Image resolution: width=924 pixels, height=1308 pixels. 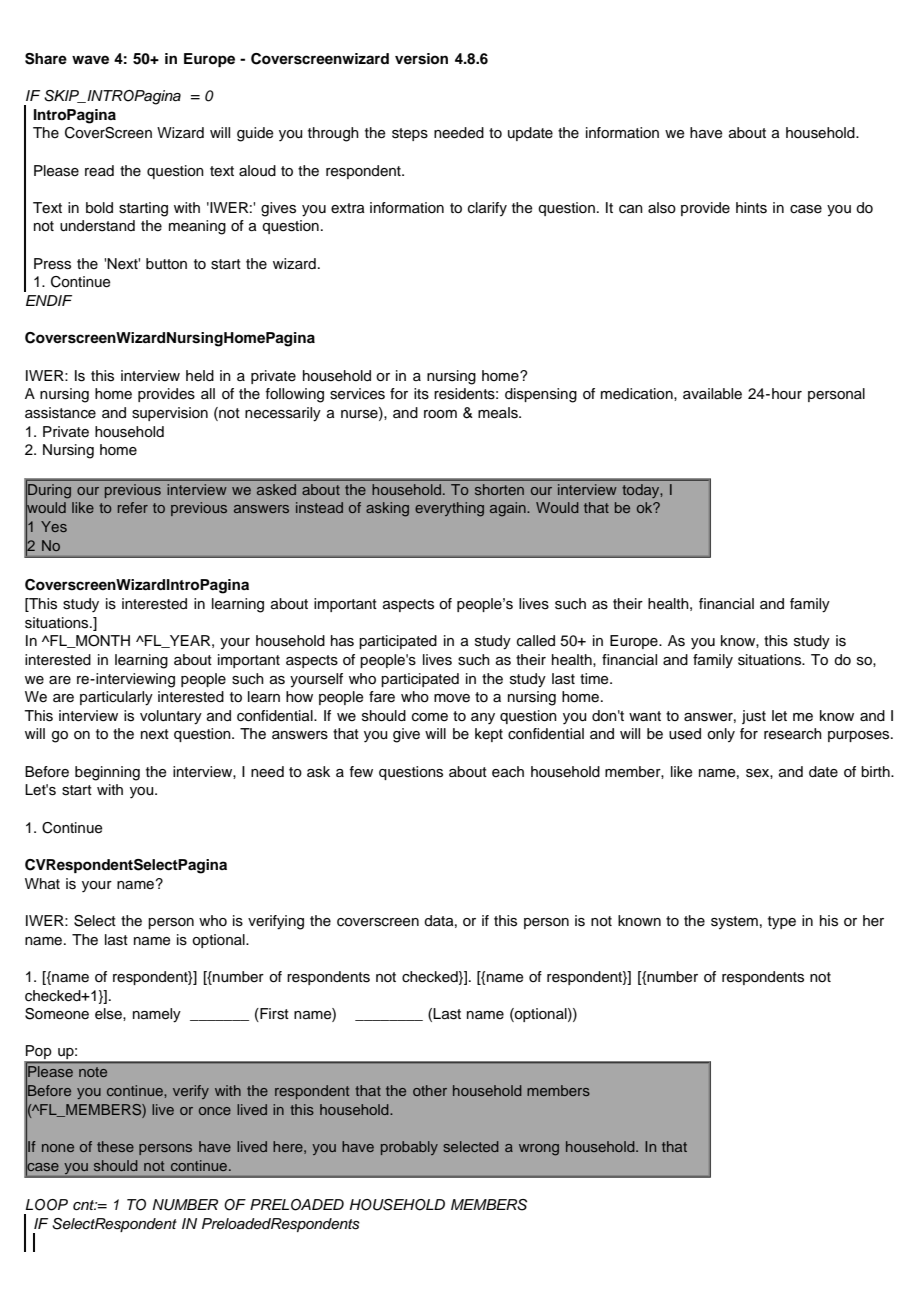 I want to click on everything, so click(x=449, y=509).
